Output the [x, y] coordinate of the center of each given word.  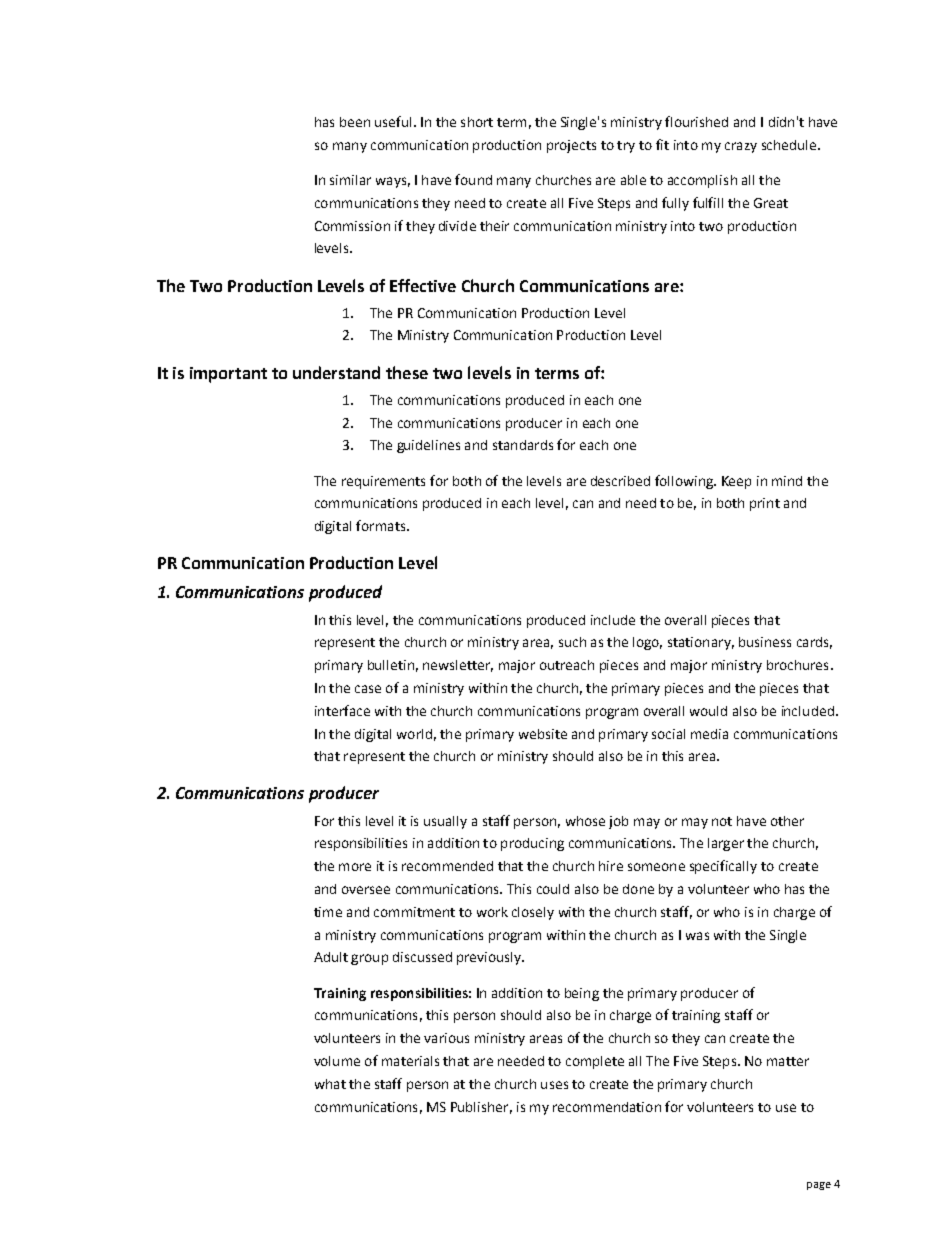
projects [571, 146]
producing [532, 844]
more [355, 867]
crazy [741, 147]
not [722, 821]
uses [554, 1085]
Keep [736, 482]
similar [350, 180]
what [330, 1084]
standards [523, 445]
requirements [383, 482]
